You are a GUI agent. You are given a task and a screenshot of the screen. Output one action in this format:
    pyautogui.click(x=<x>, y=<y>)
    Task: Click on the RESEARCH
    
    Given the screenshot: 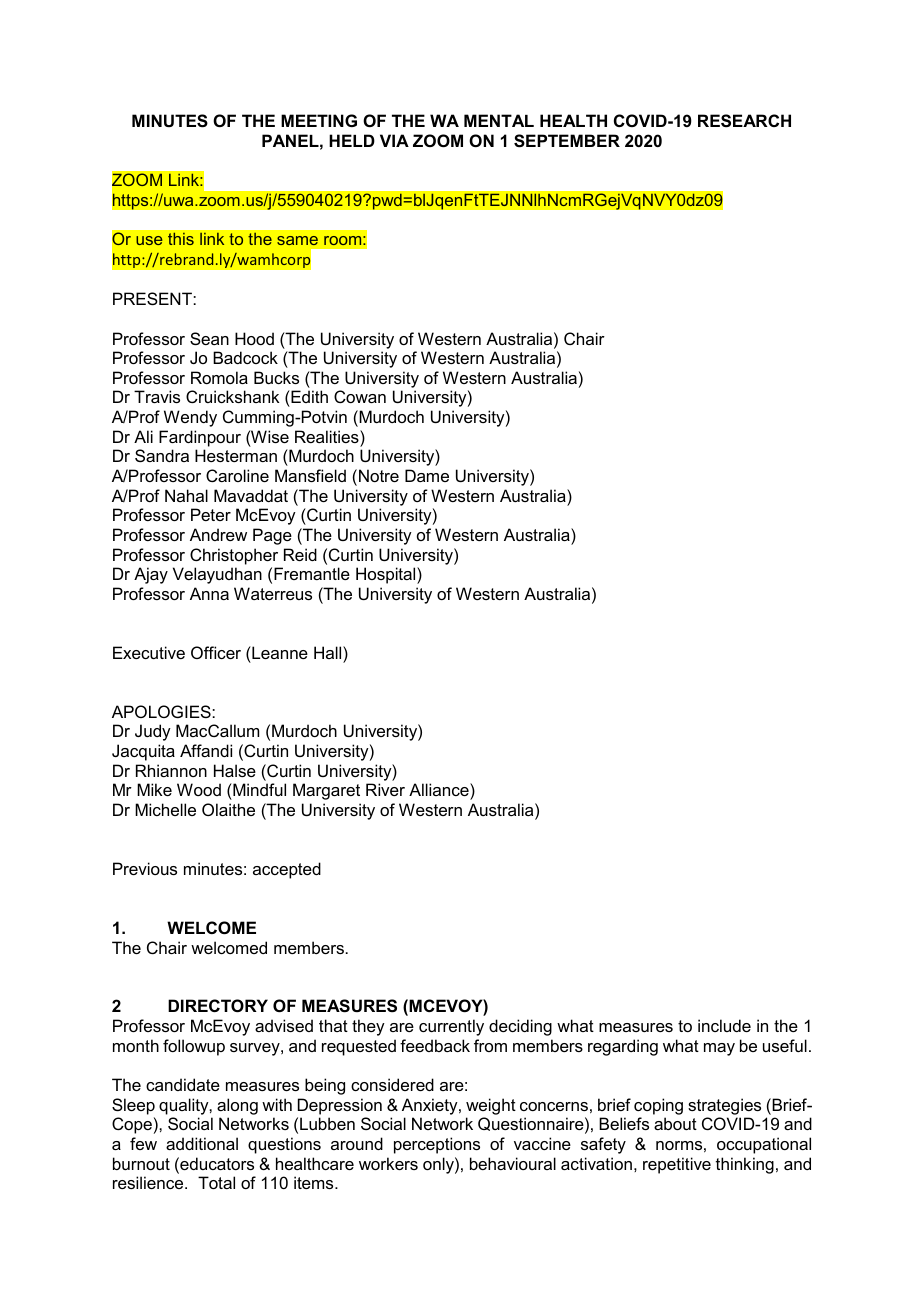 What is the action you would take?
    pyautogui.click(x=744, y=121)
